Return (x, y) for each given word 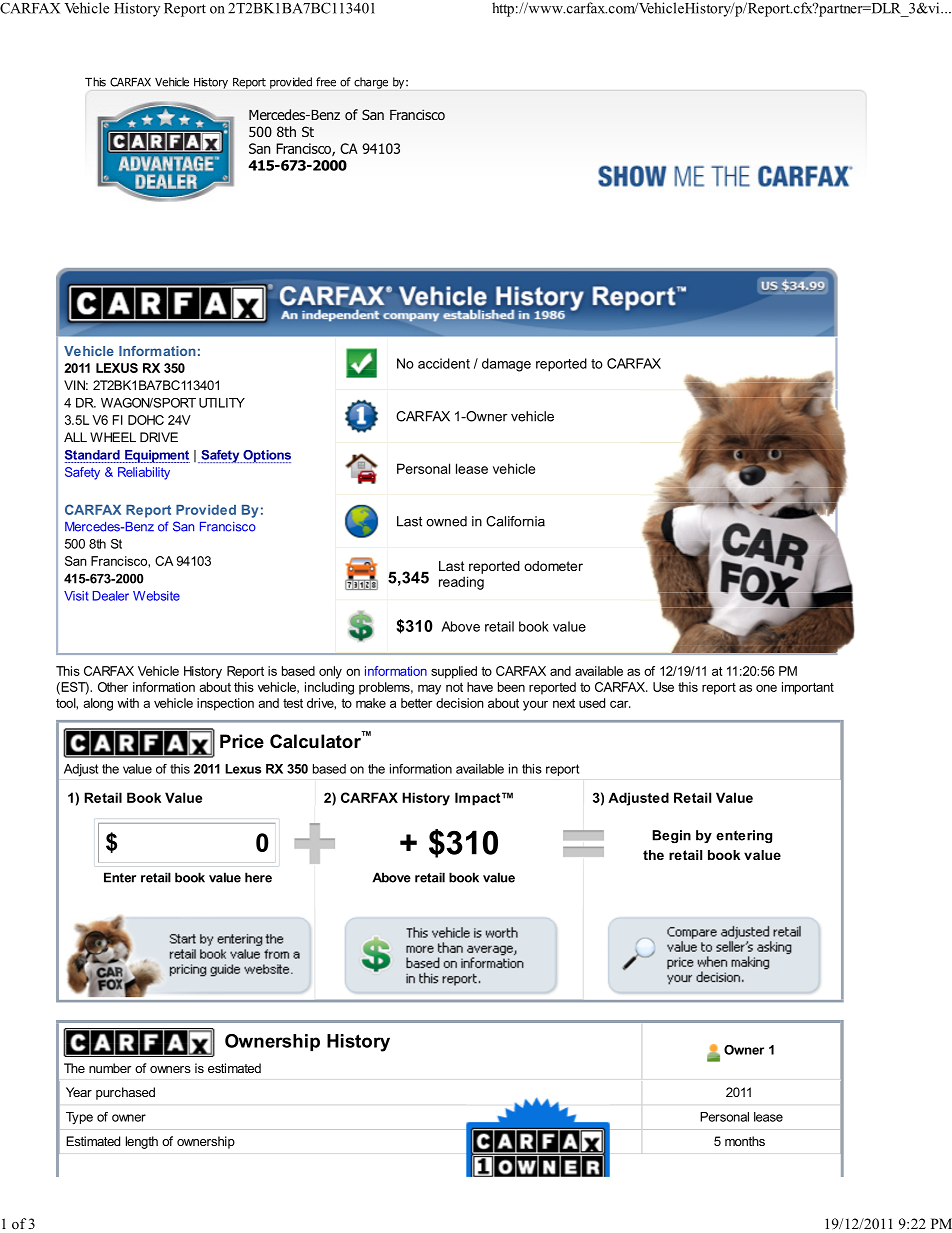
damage (506, 365)
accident (444, 363)
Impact (479, 799)
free (326, 82)
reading (461, 583)
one (766, 688)
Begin (671, 836)
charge (371, 83)
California (515, 521)
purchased (125, 1093)
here (258, 877)
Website (156, 596)
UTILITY (222, 403)
